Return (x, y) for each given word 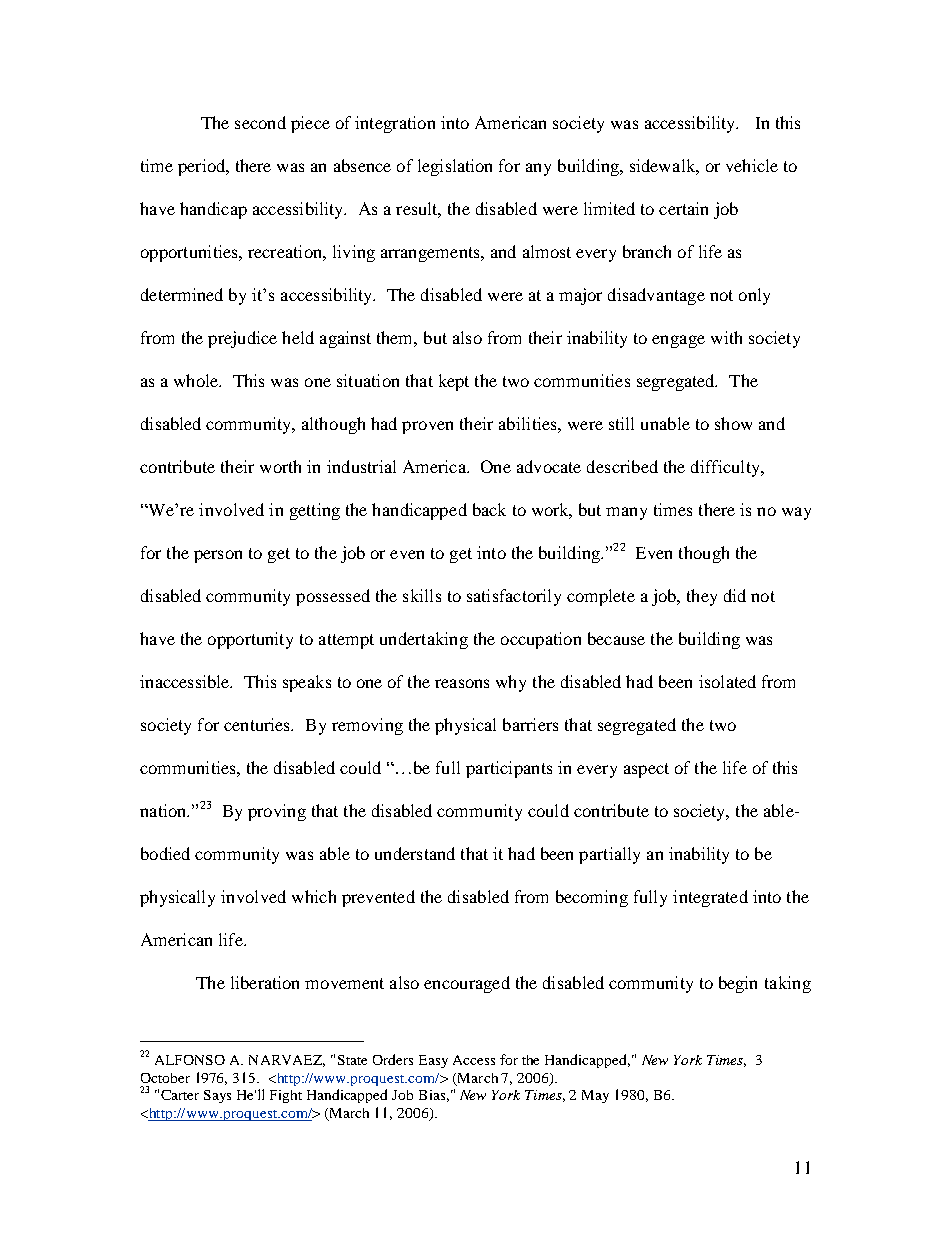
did (735, 595)
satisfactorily (514, 597)
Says (217, 1096)
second (260, 122)
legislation (455, 167)
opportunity (250, 640)
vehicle (752, 165)
